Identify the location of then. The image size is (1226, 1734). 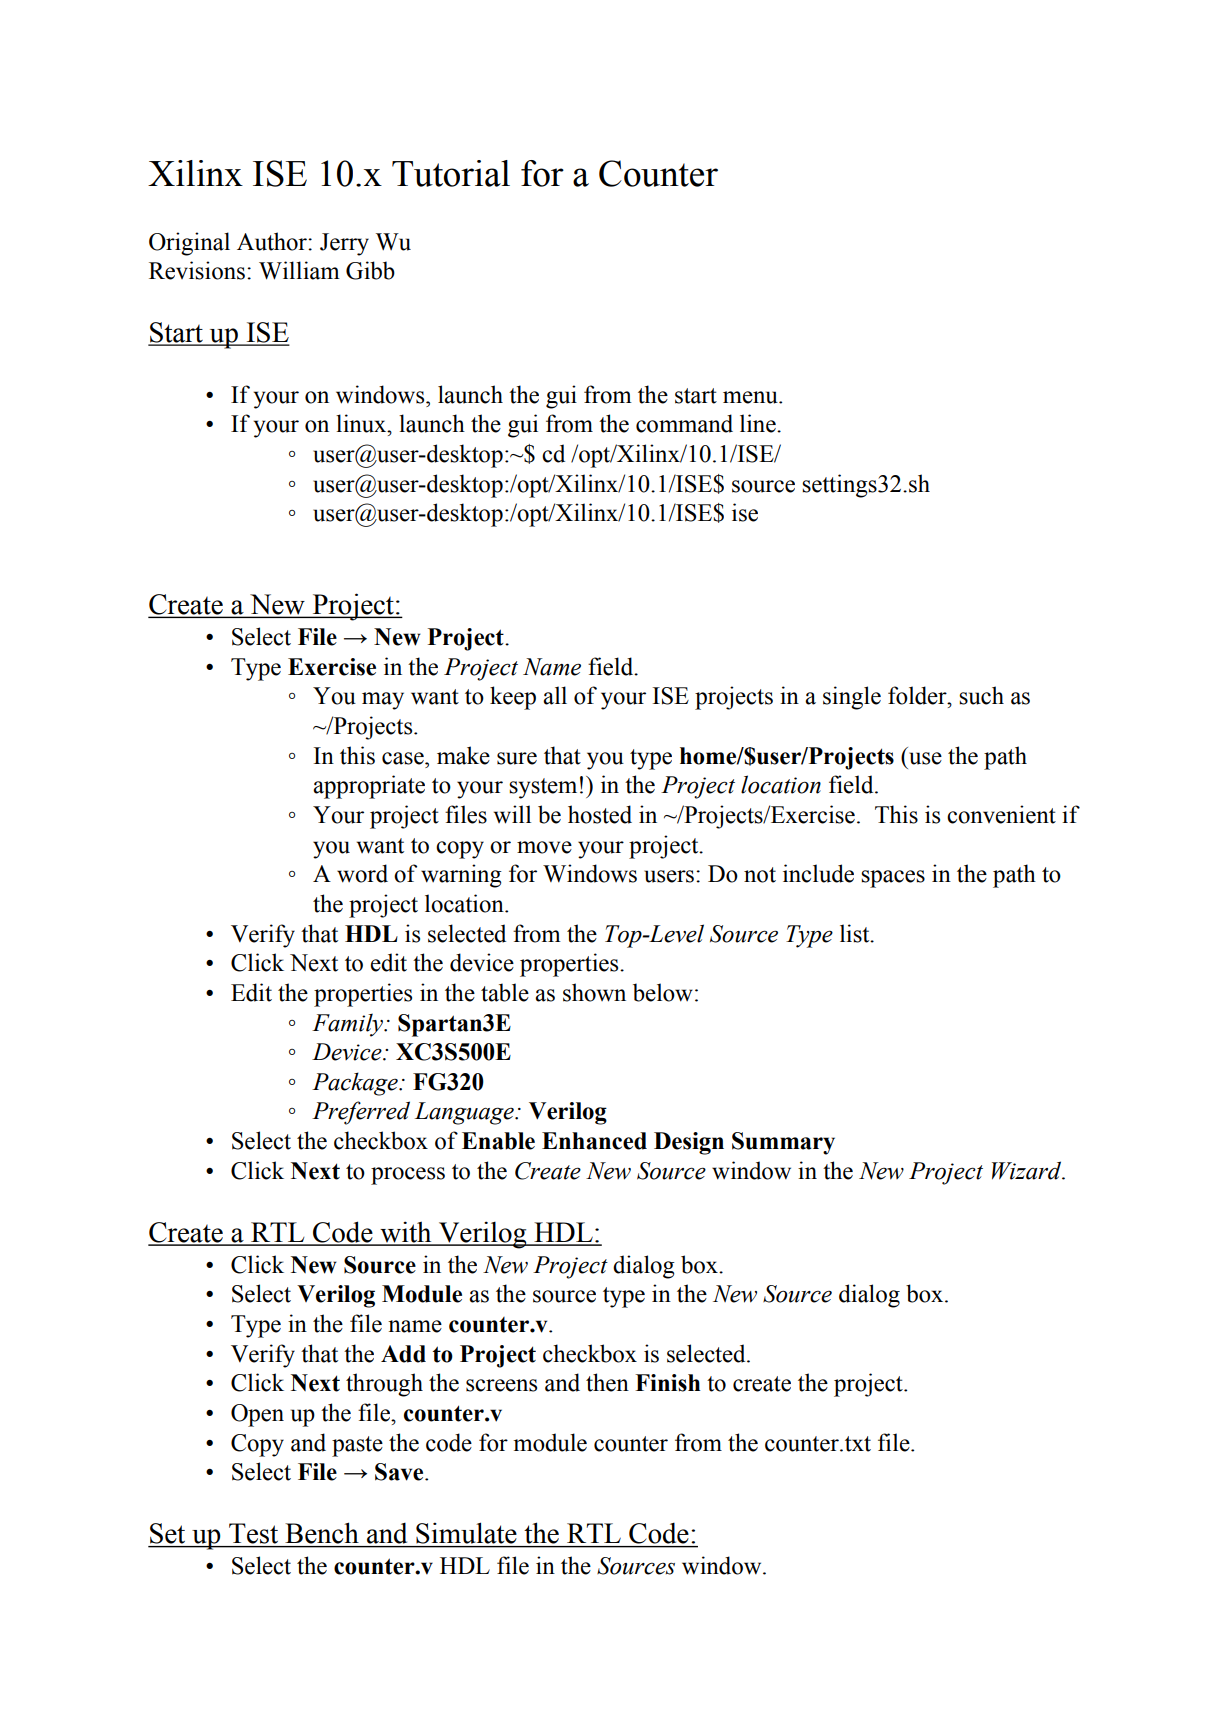
(607, 1382).
